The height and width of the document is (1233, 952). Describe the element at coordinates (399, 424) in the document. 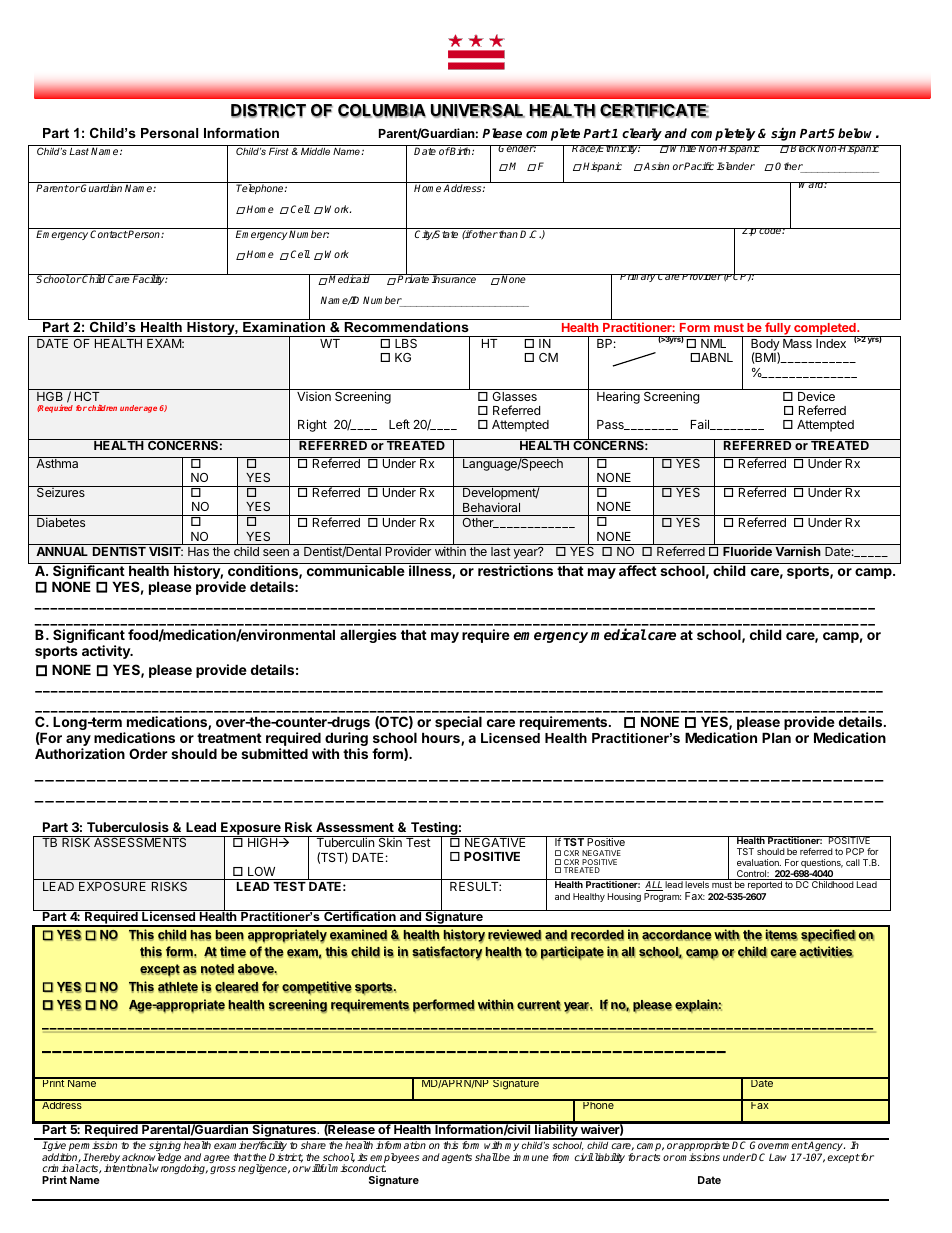

I see `Left` at that location.
